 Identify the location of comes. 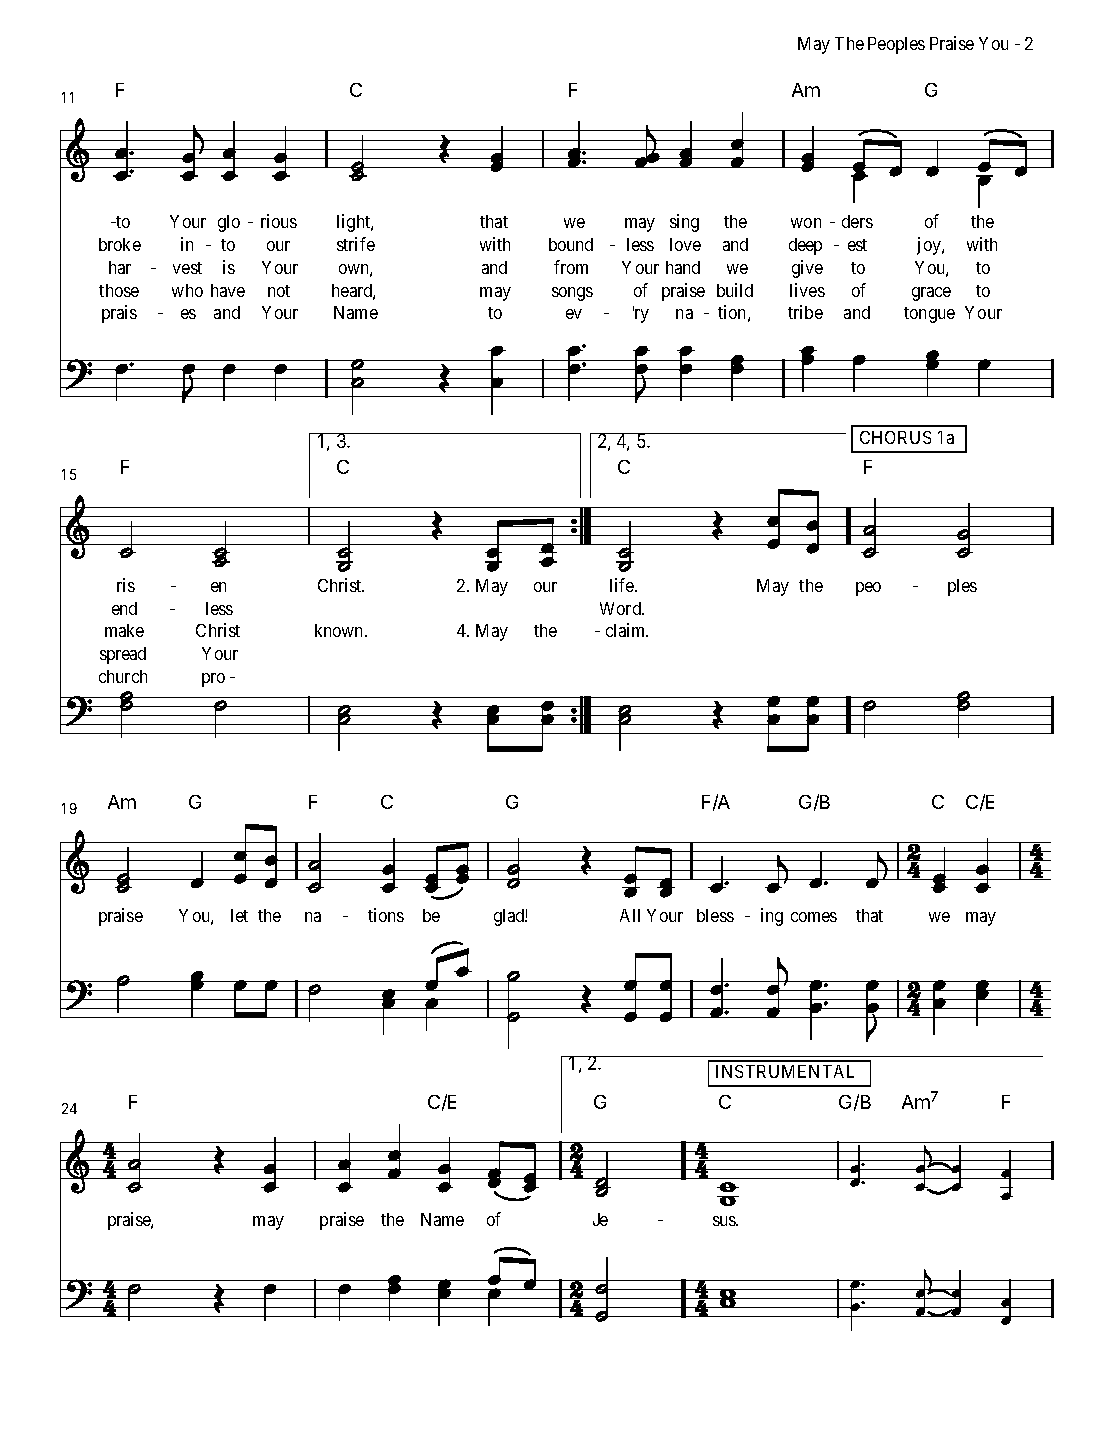
(814, 917).
